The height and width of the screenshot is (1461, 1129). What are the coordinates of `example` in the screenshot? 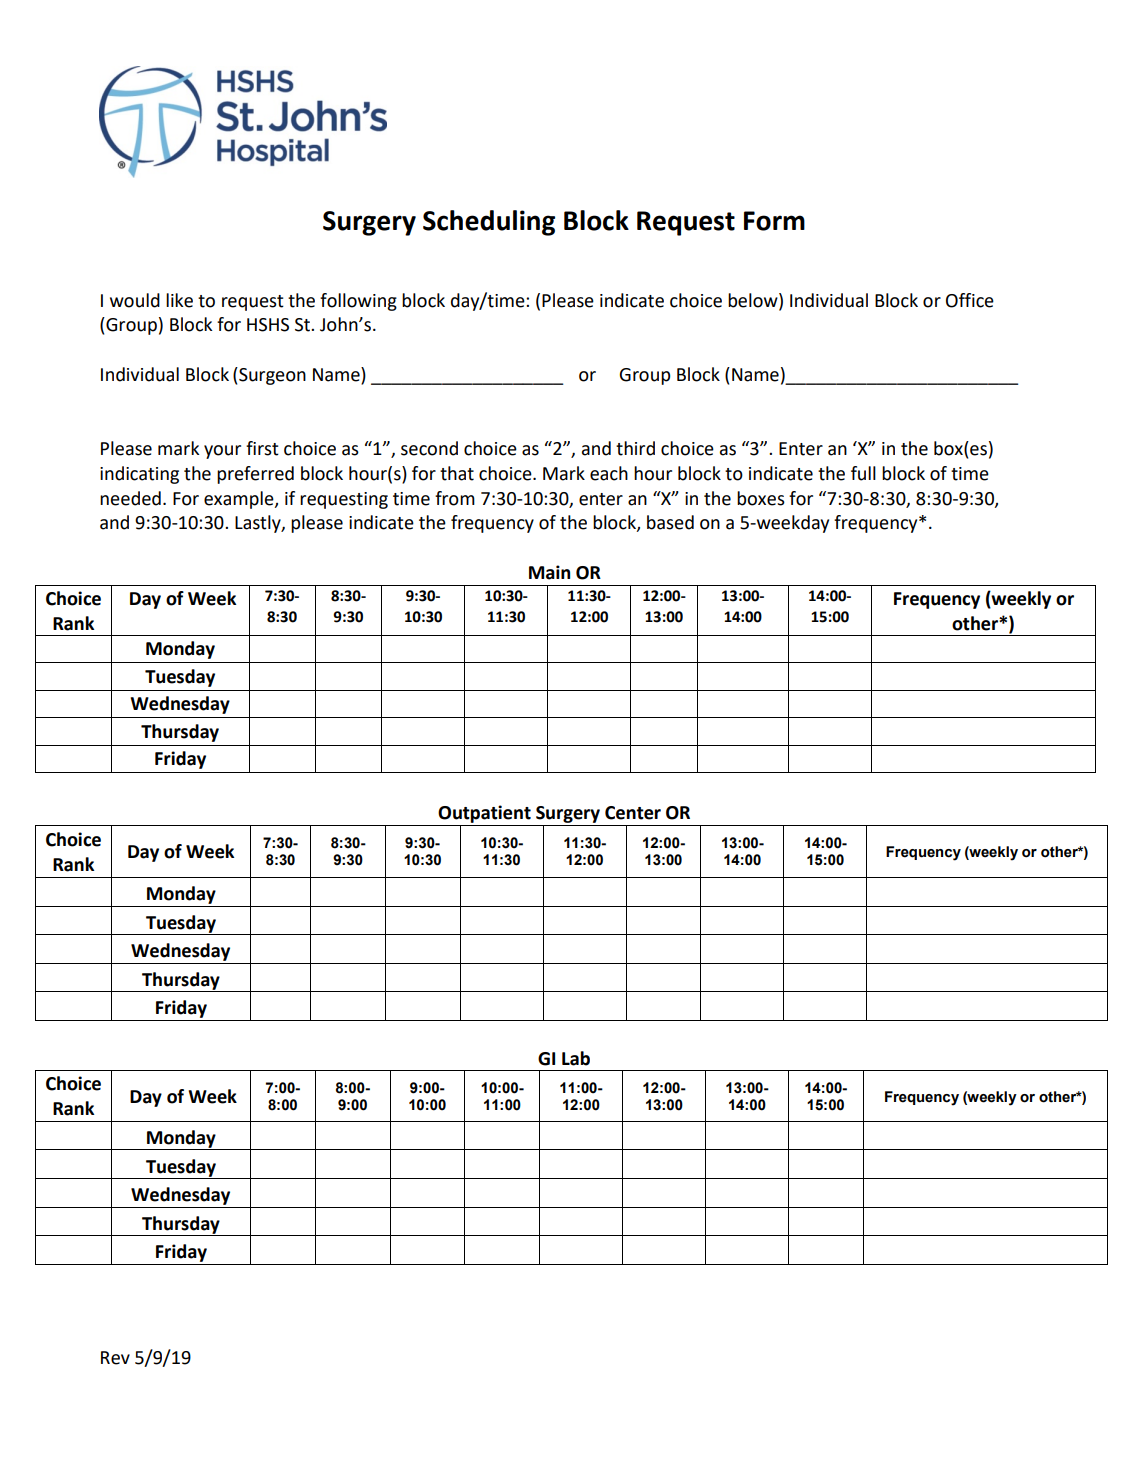 It's located at (240, 500).
